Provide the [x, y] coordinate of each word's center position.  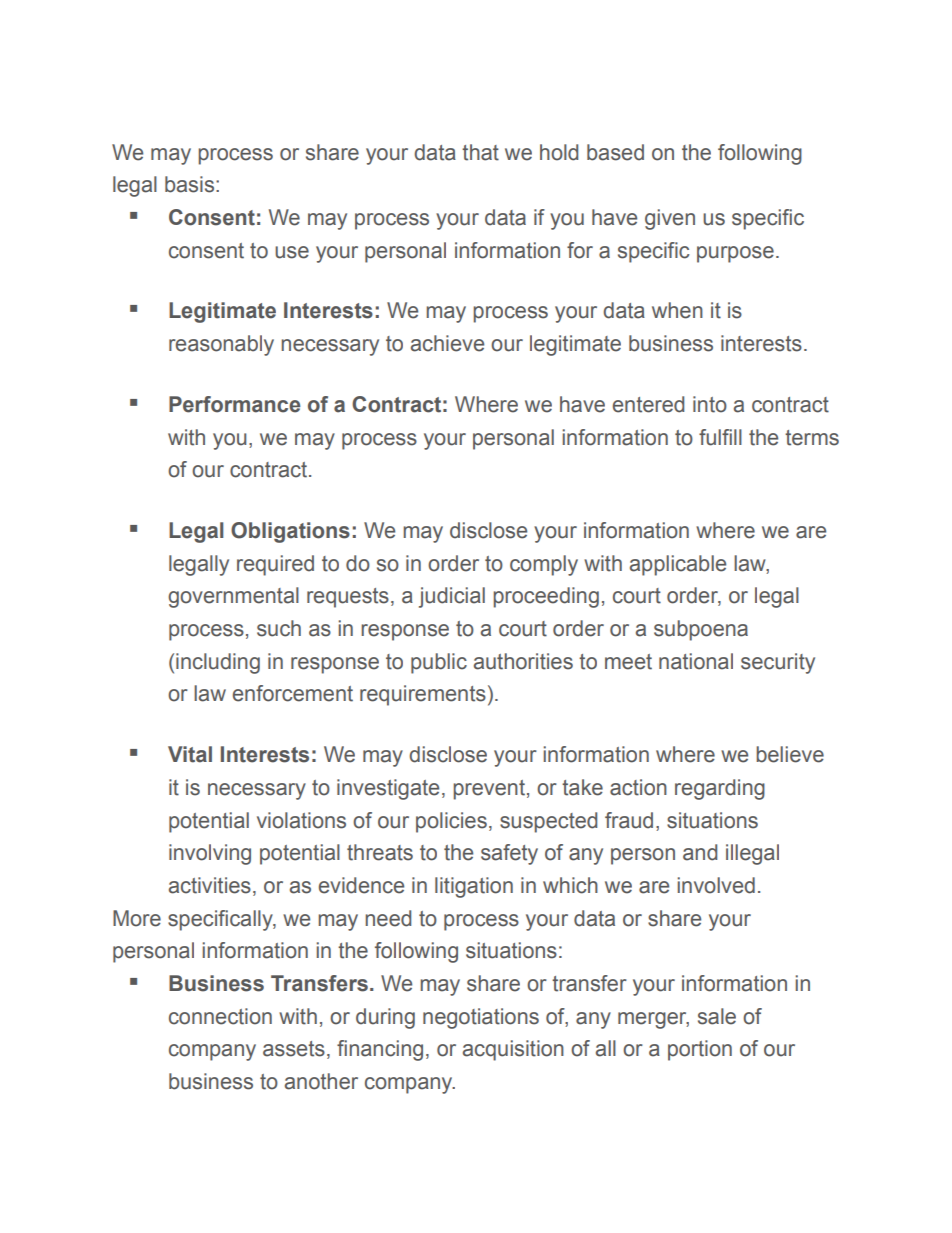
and [700, 852]
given [670, 219]
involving [210, 854]
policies [451, 822]
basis [191, 184]
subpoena [701, 630]
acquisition [513, 1050]
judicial [452, 597]
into [710, 404]
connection [220, 1016]
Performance [235, 404]
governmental [233, 597]
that [480, 152]
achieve [447, 343]
